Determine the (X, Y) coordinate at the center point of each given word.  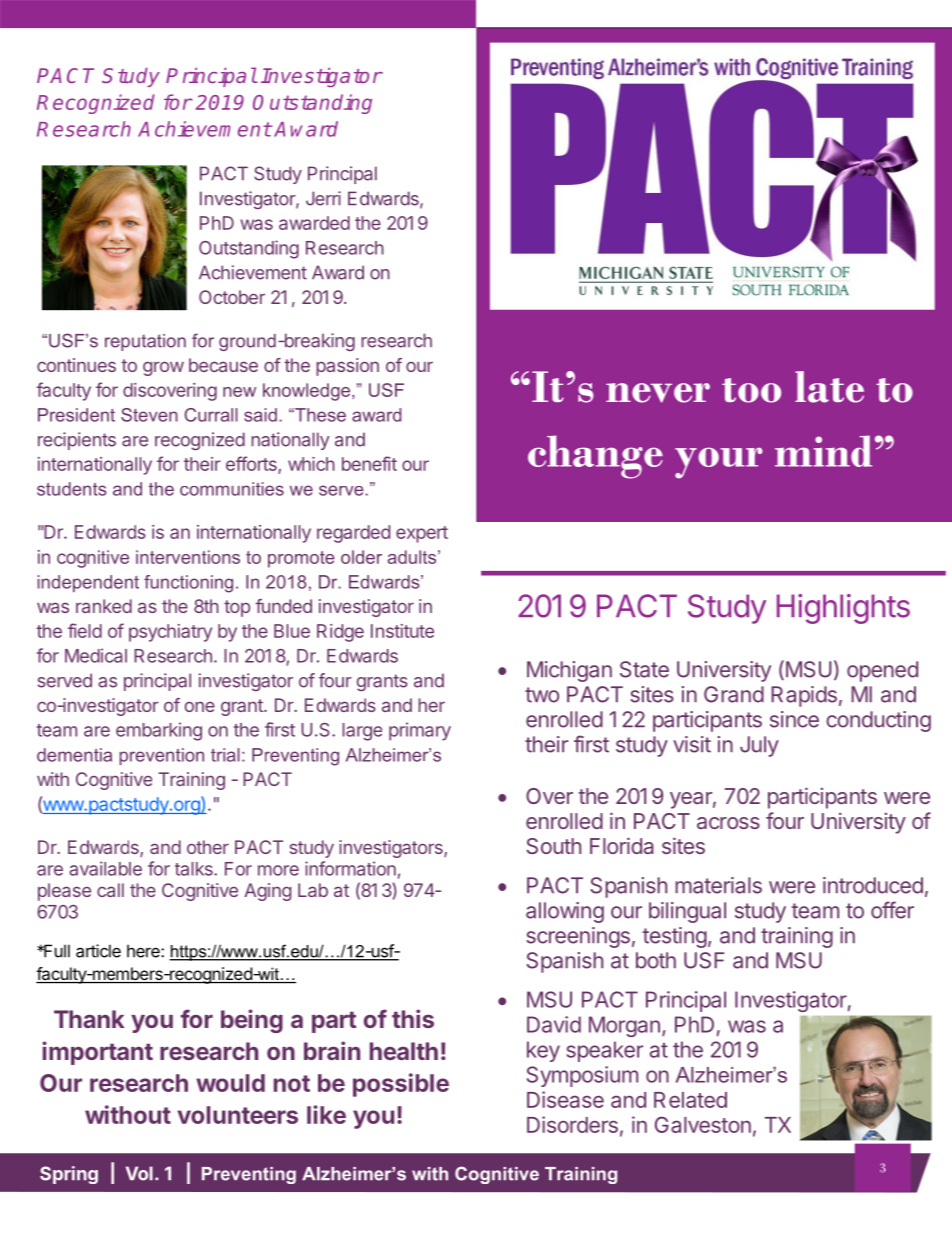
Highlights (843, 609)
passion (347, 367)
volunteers (237, 1115)
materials (718, 885)
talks (195, 869)
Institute (402, 631)
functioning (188, 584)
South (553, 846)
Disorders (572, 1124)
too (751, 390)
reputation (145, 342)
